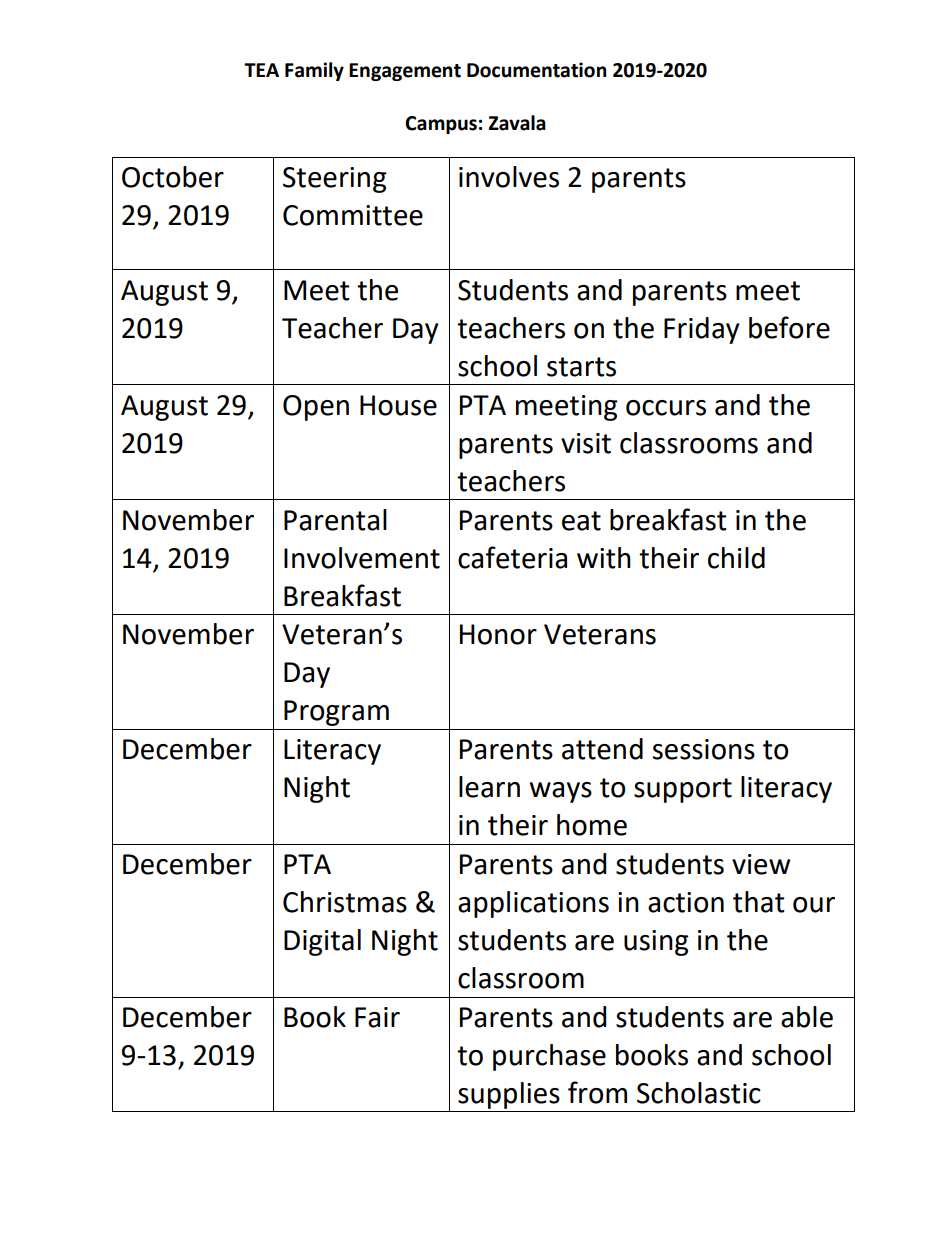  I want to click on Family, so click(314, 71).
